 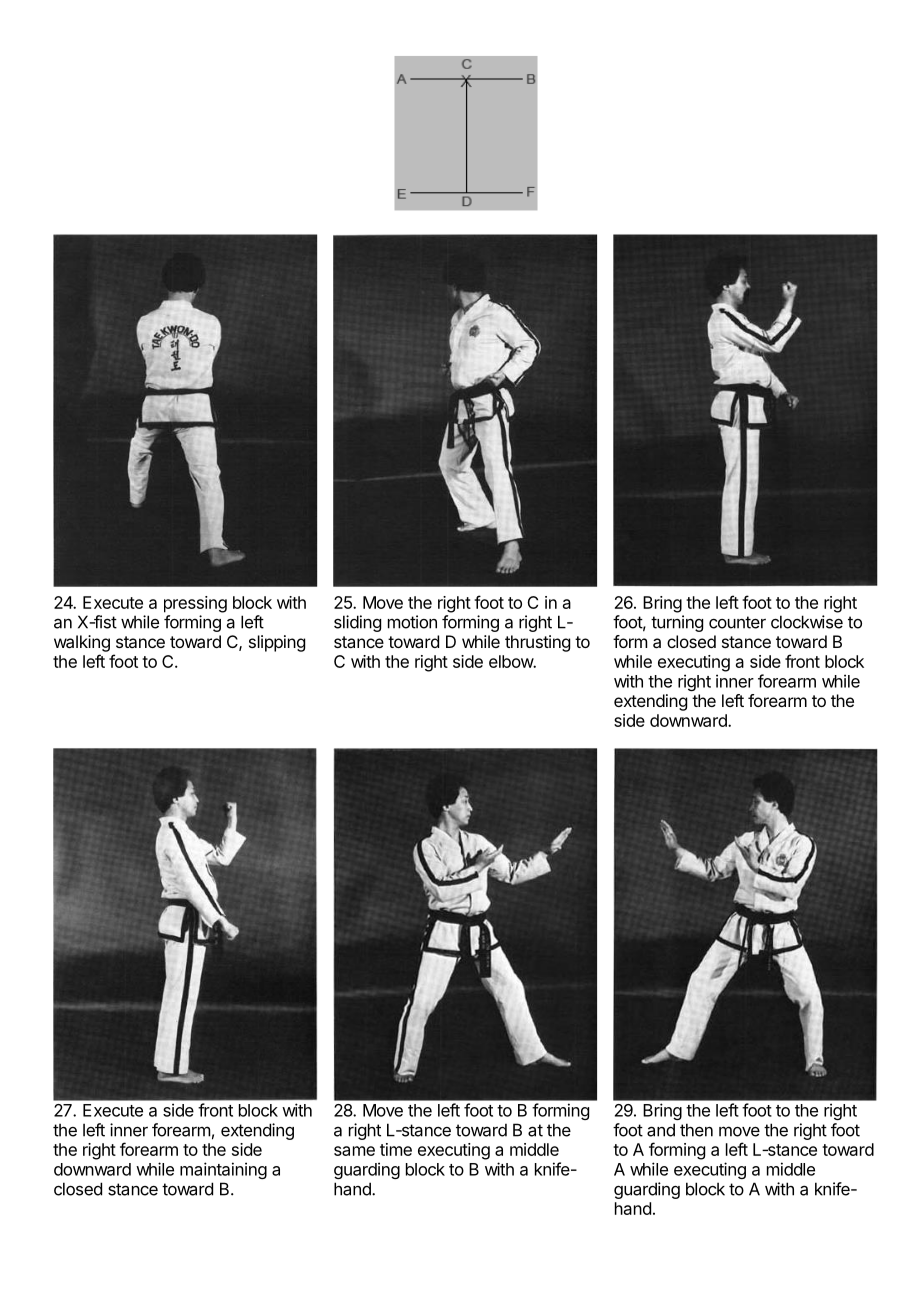 What do you see at coordinates (737, 622) in the screenshot?
I see `counter` at bounding box center [737, 622].
